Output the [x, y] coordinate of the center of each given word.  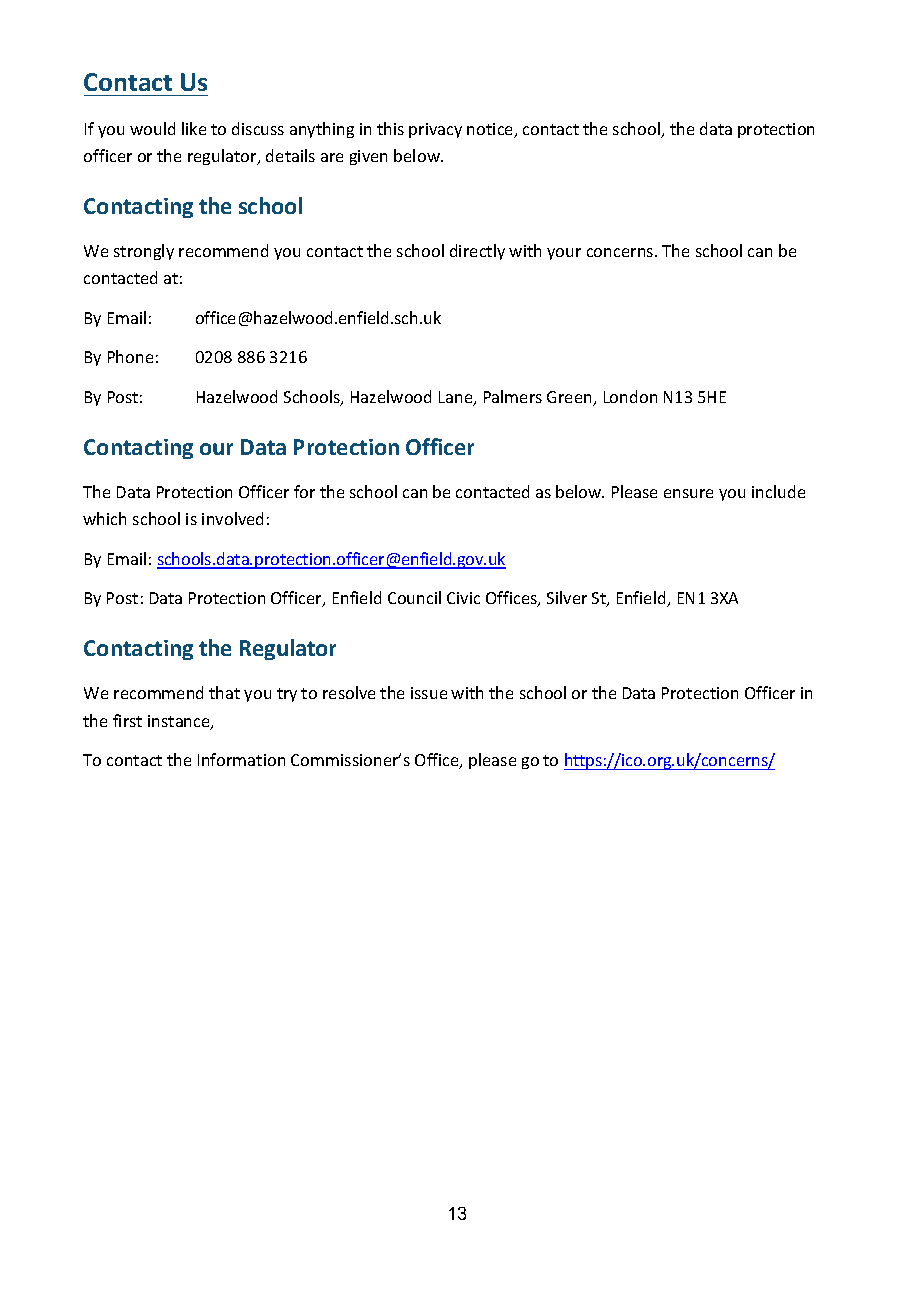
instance [180, 722]
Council [414, 597]
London [630, 396]
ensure [688, 493]
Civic [463, 598]
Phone [130, 356]
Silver [567, 597]
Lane [457, 398]
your [564, 254]
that [224, 692]
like [194, 128]
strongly [144, 252]
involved [232, 518]
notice [491, 130]
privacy [435, 130]
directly [477, 252]
